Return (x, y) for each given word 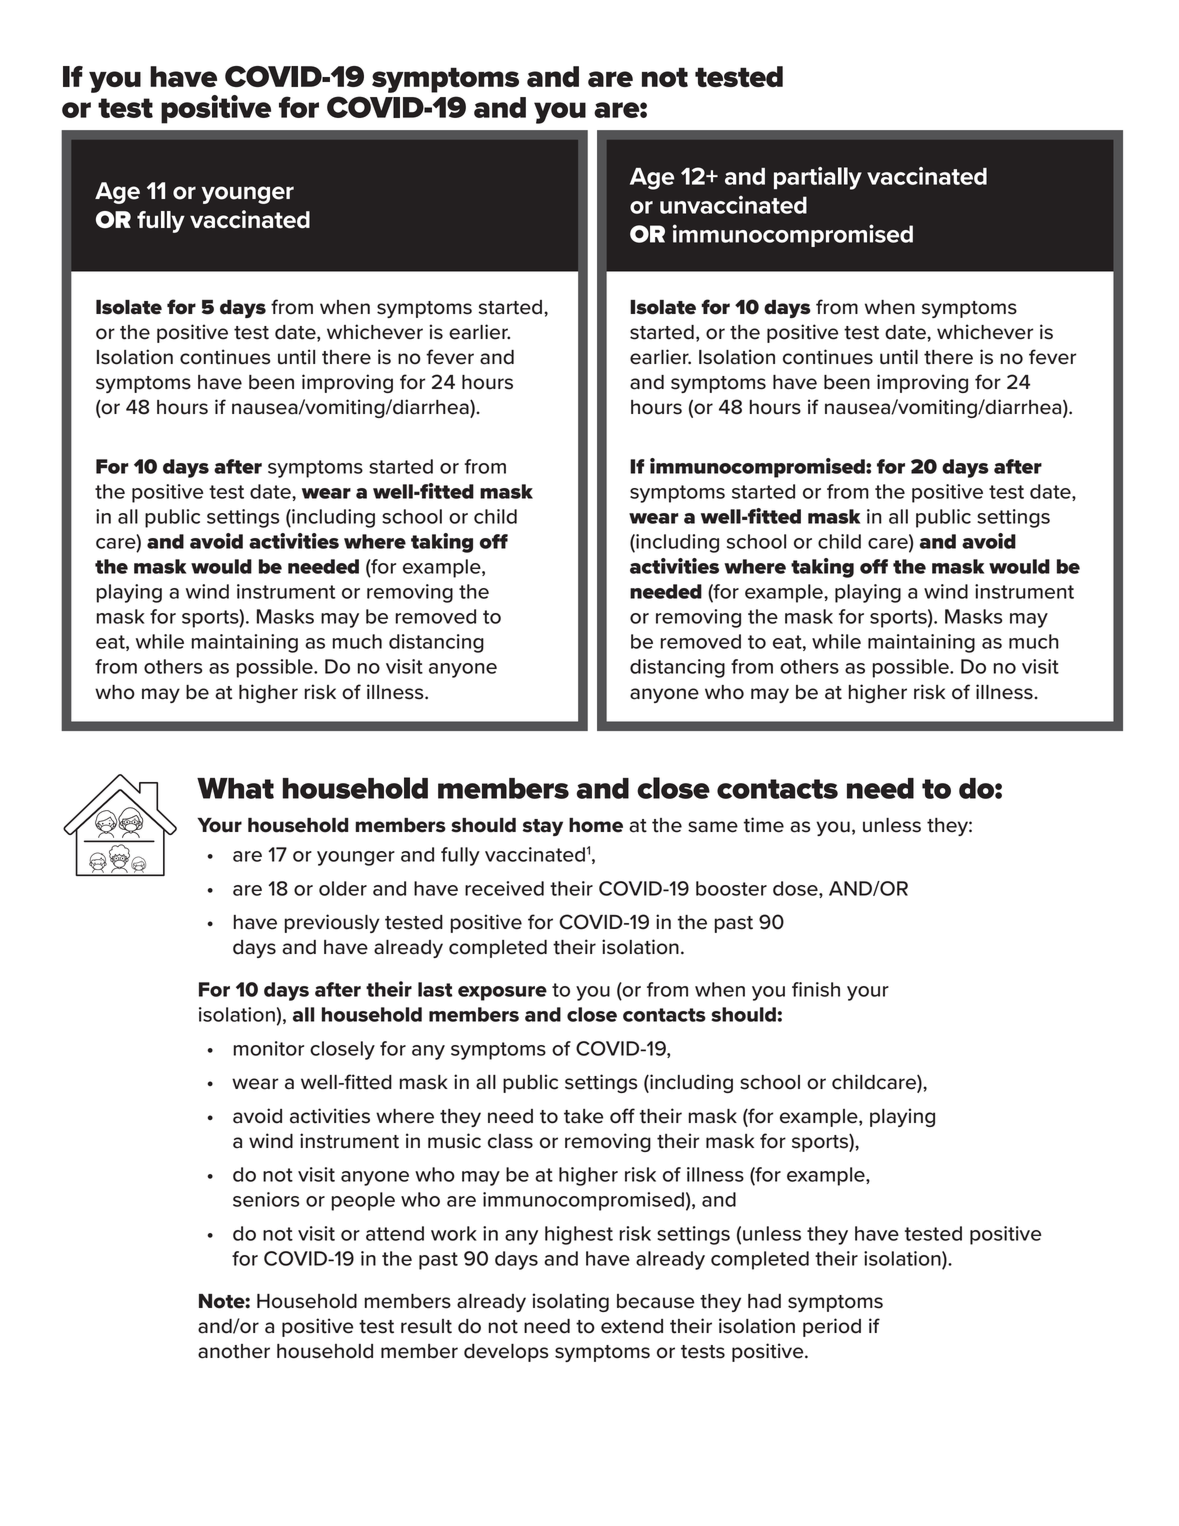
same (713, 827)
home (596, 825)
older (343, 888)
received (504, 888)
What (235, 788)
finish (816, 989)
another (234, 1351)
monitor (269, 1048)
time (764, 825)
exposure (502, 993)
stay (543, 827)
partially (818, 178)
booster (731, 888)
